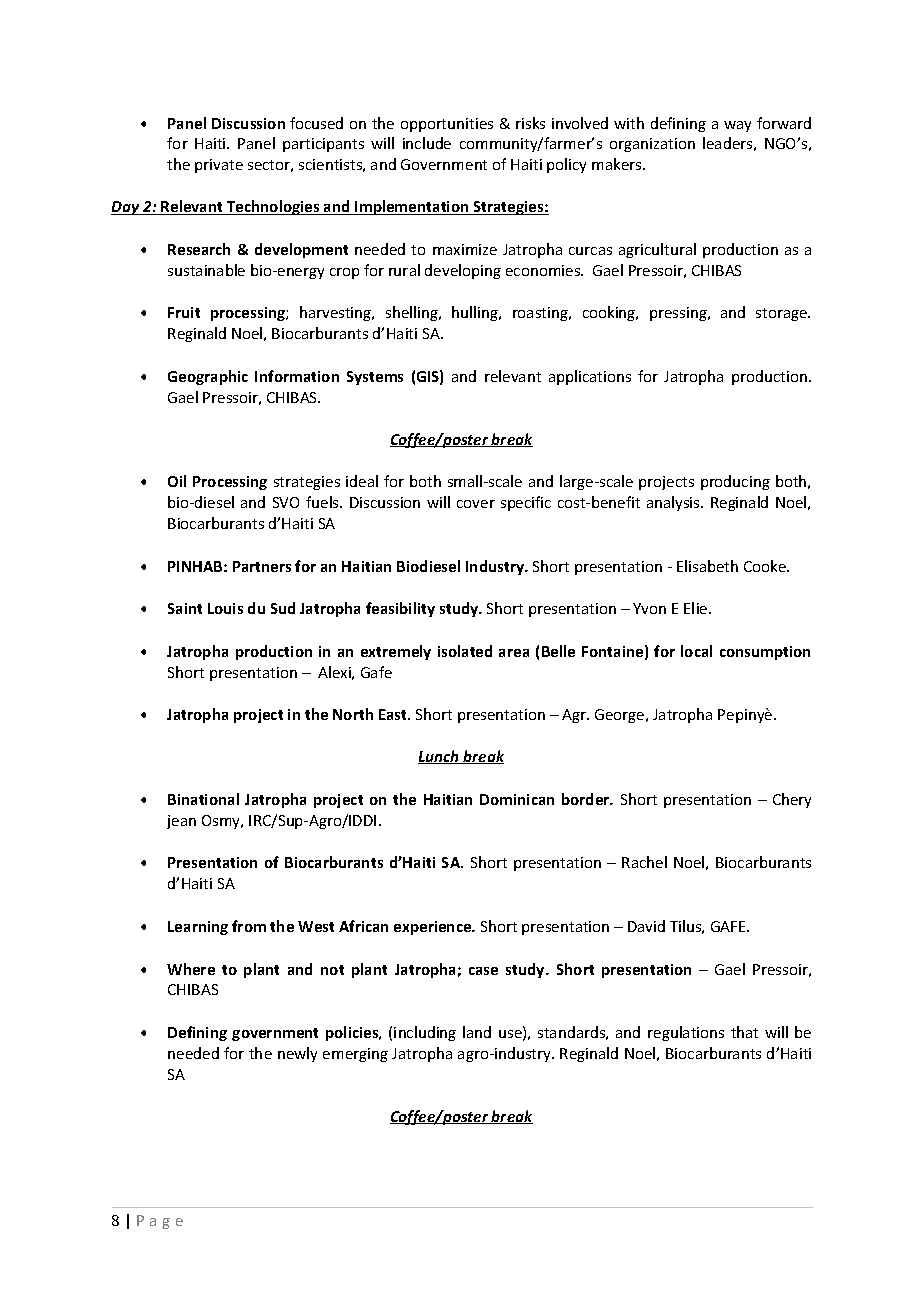 The height and width of the screenshot is (1308, 924). I want to click on North, so click(353, 714).
